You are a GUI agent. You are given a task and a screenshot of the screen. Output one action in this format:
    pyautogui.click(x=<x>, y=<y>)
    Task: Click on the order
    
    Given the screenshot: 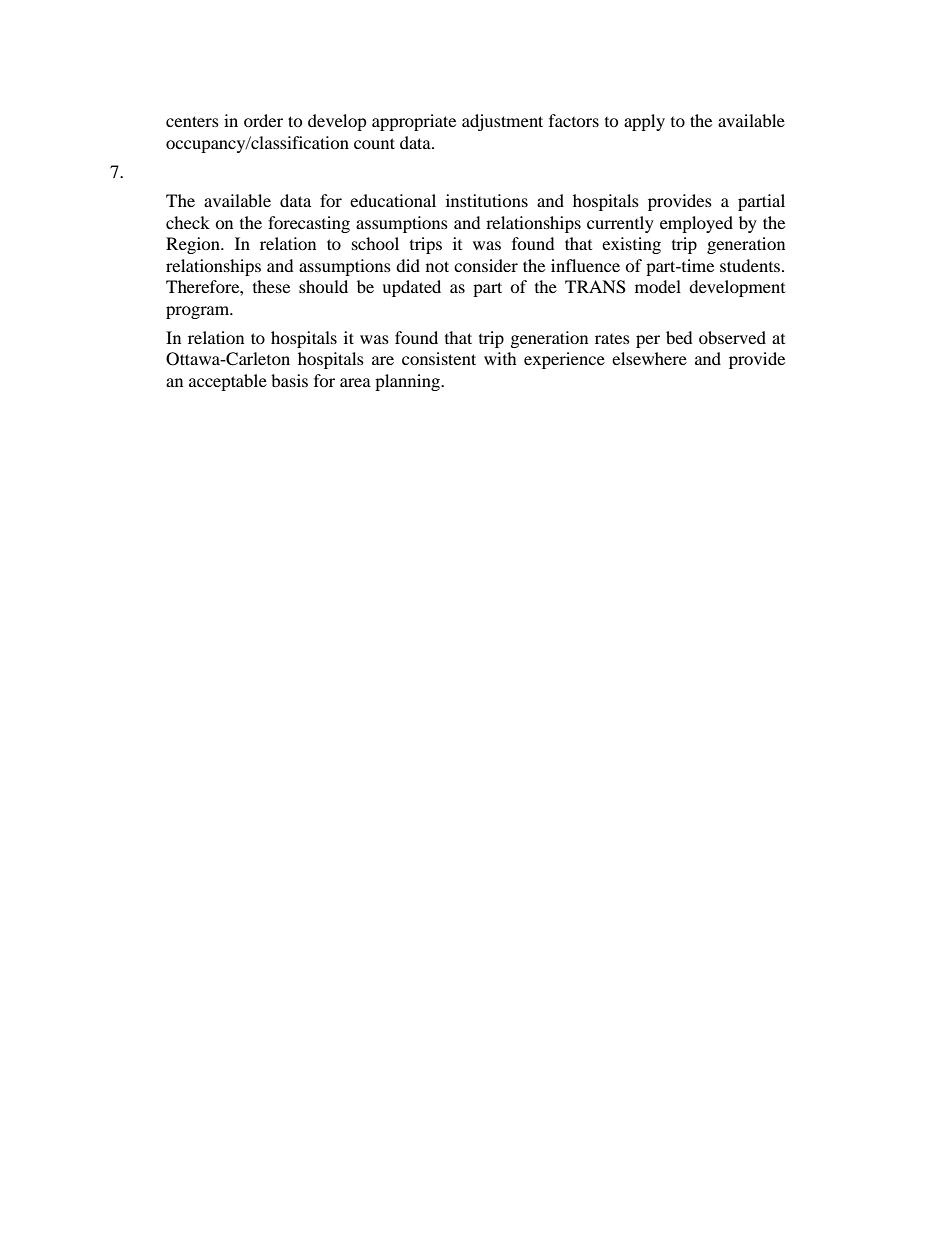 What is the action you would take?
    pyautogui.click(x=263, y=120)
